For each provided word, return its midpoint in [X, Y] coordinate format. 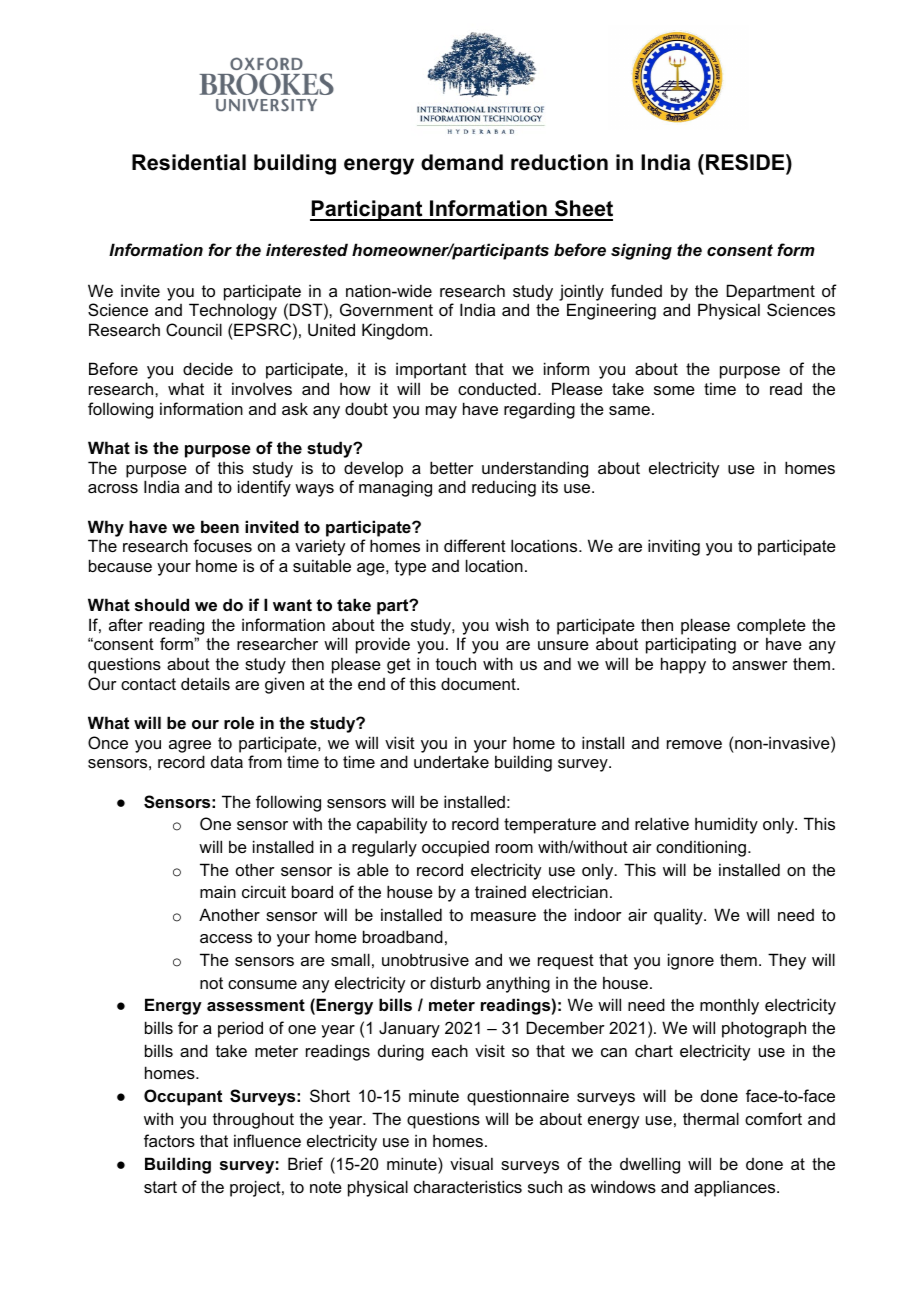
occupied [455, 848]
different [475, 545]
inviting [674, 547]
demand [462, 162]
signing [641, 251]
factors [169, 1140]
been [220, 526]
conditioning [702, 848]
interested [307, 249]
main [218, 891]
